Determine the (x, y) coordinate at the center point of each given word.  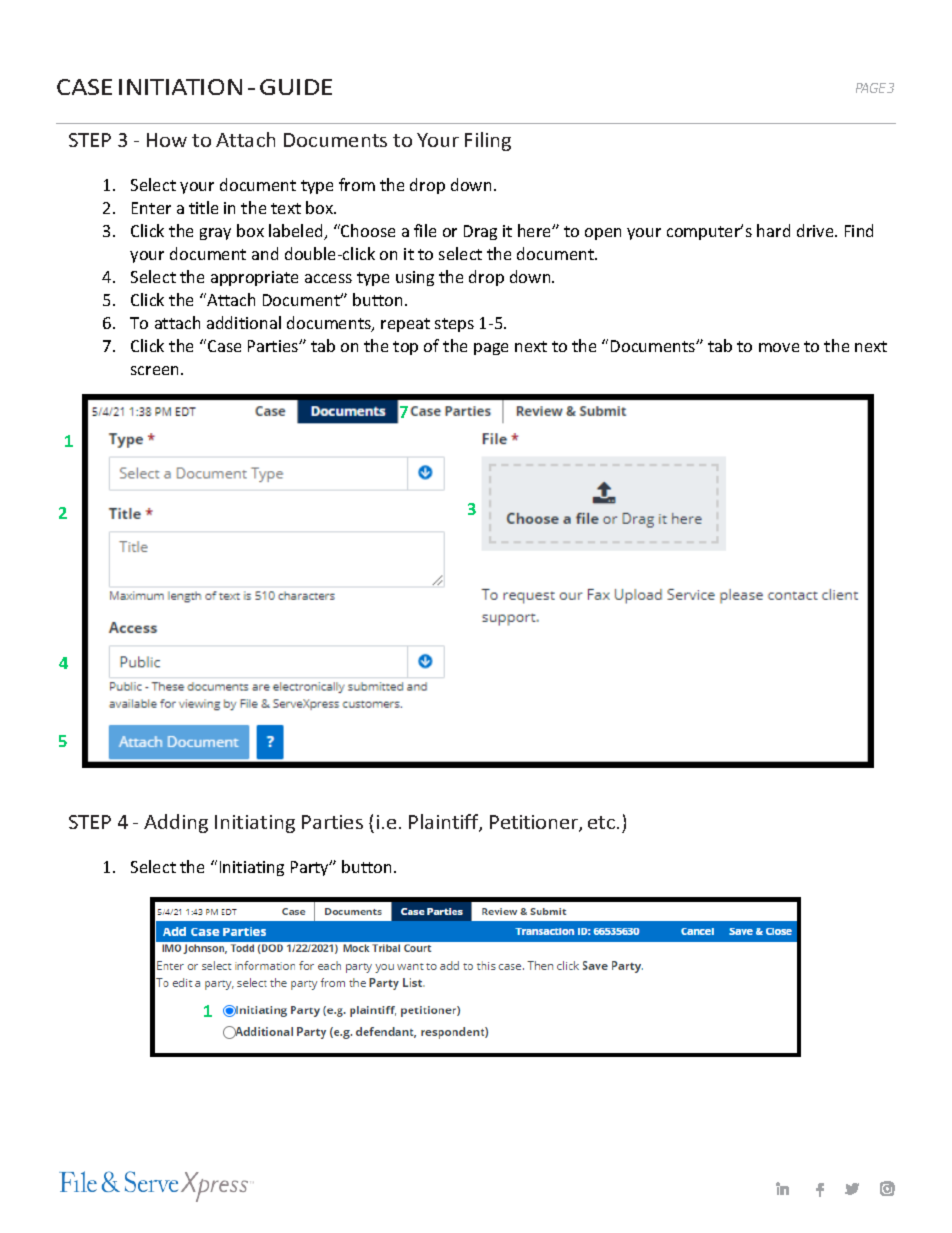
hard (773, 230)
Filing (488, 141)
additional (244, 322)
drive (816, 230)
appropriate (254, 278)
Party (311, 868)
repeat (405, 325)
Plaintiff (445, 823)
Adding (176, 823)
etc (603, 822)
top (405, 348)
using (415, 278)
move (779, 347)
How (167, 140)
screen (156, 370)
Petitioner (535, 823)
